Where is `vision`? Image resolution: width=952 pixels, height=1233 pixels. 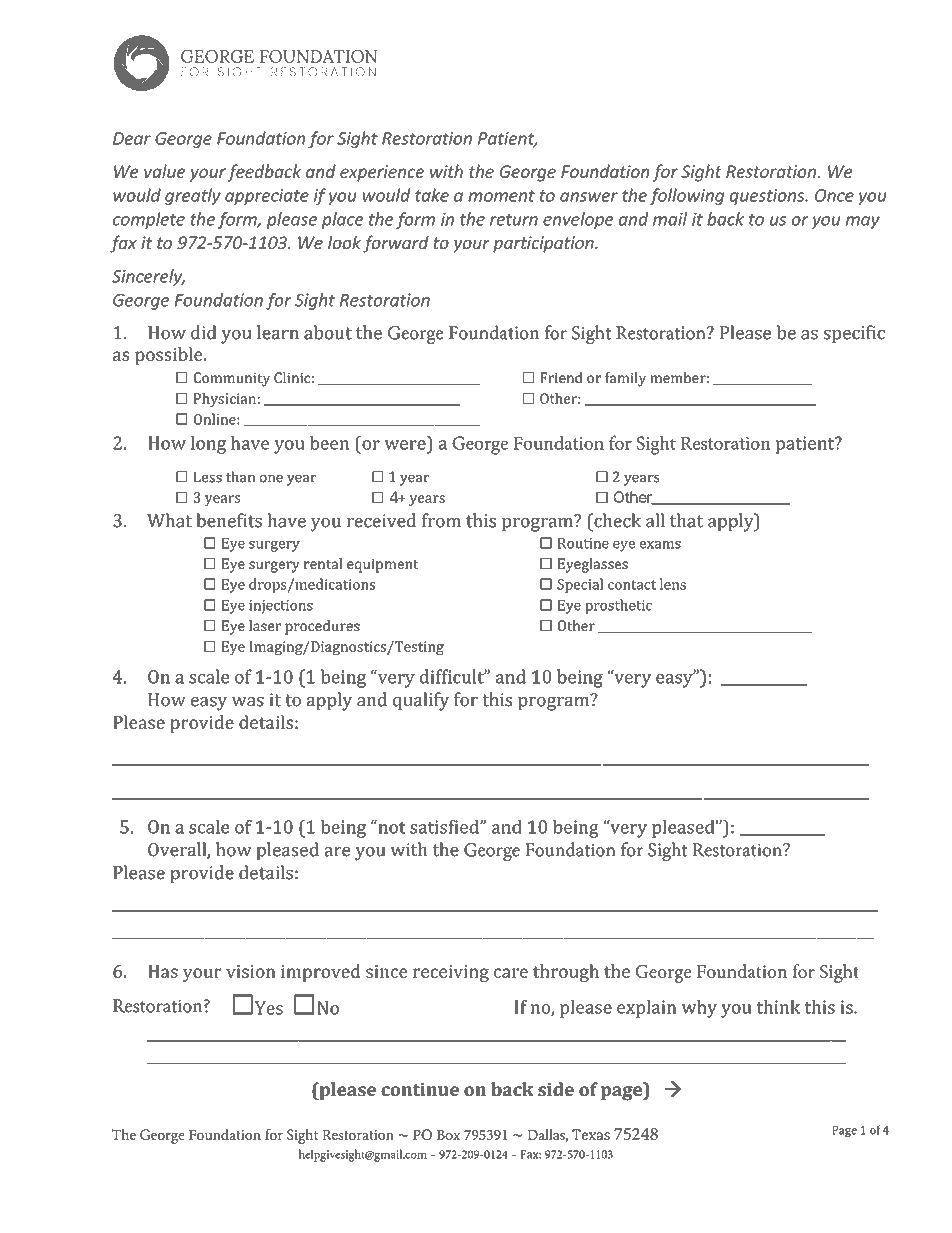 vision is located at coordinates (251, 971).
